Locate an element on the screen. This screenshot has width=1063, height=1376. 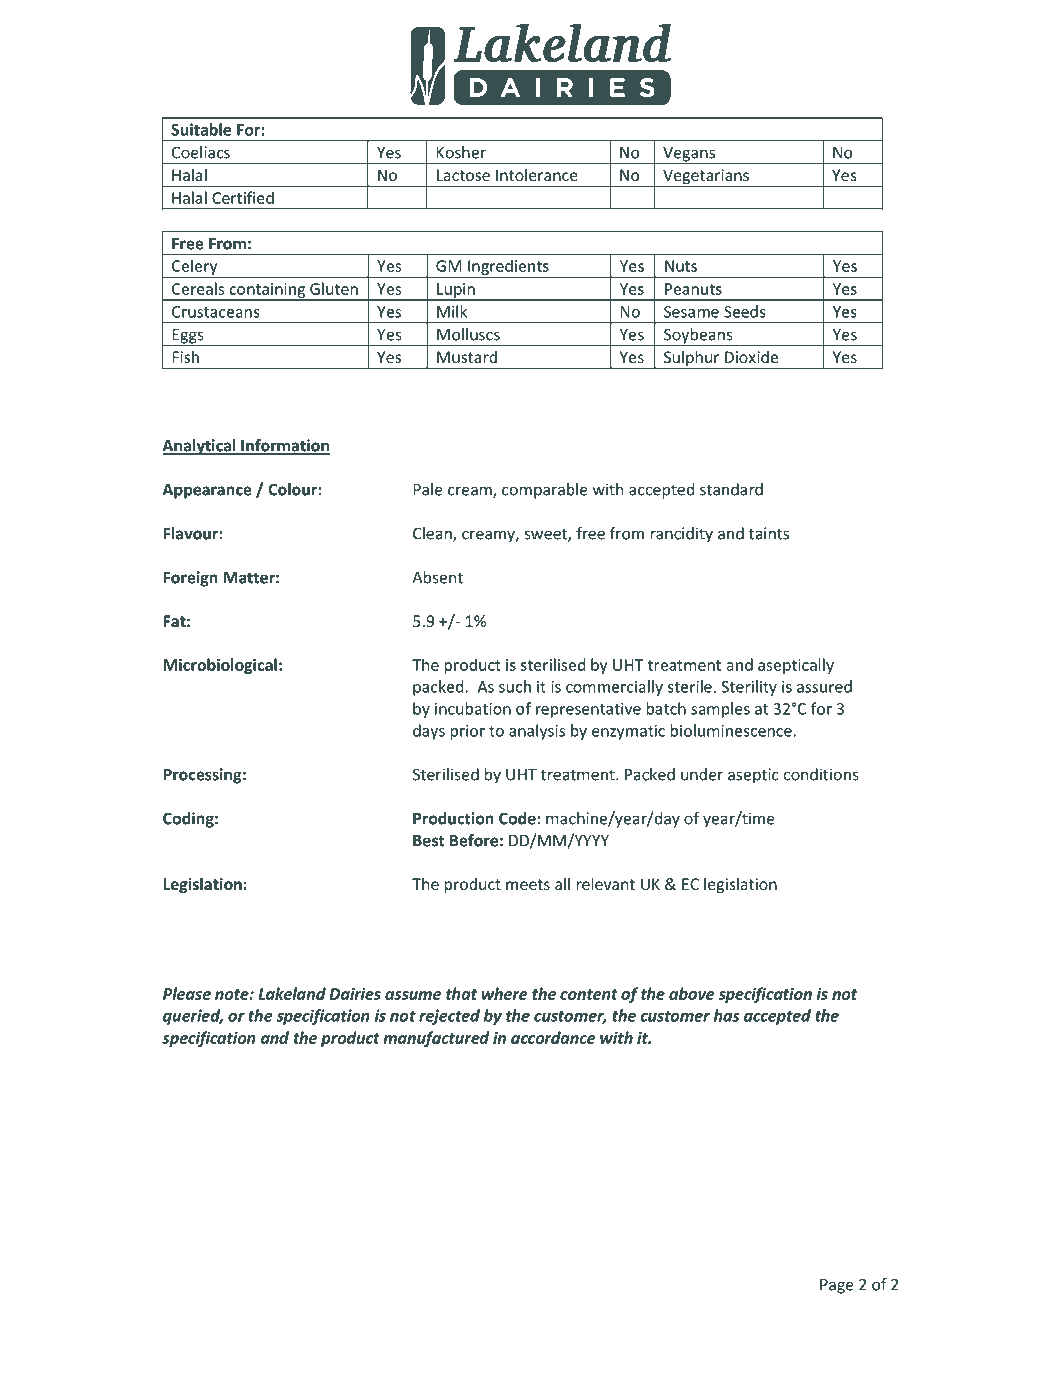
such is located at coordinates (515, 686).
